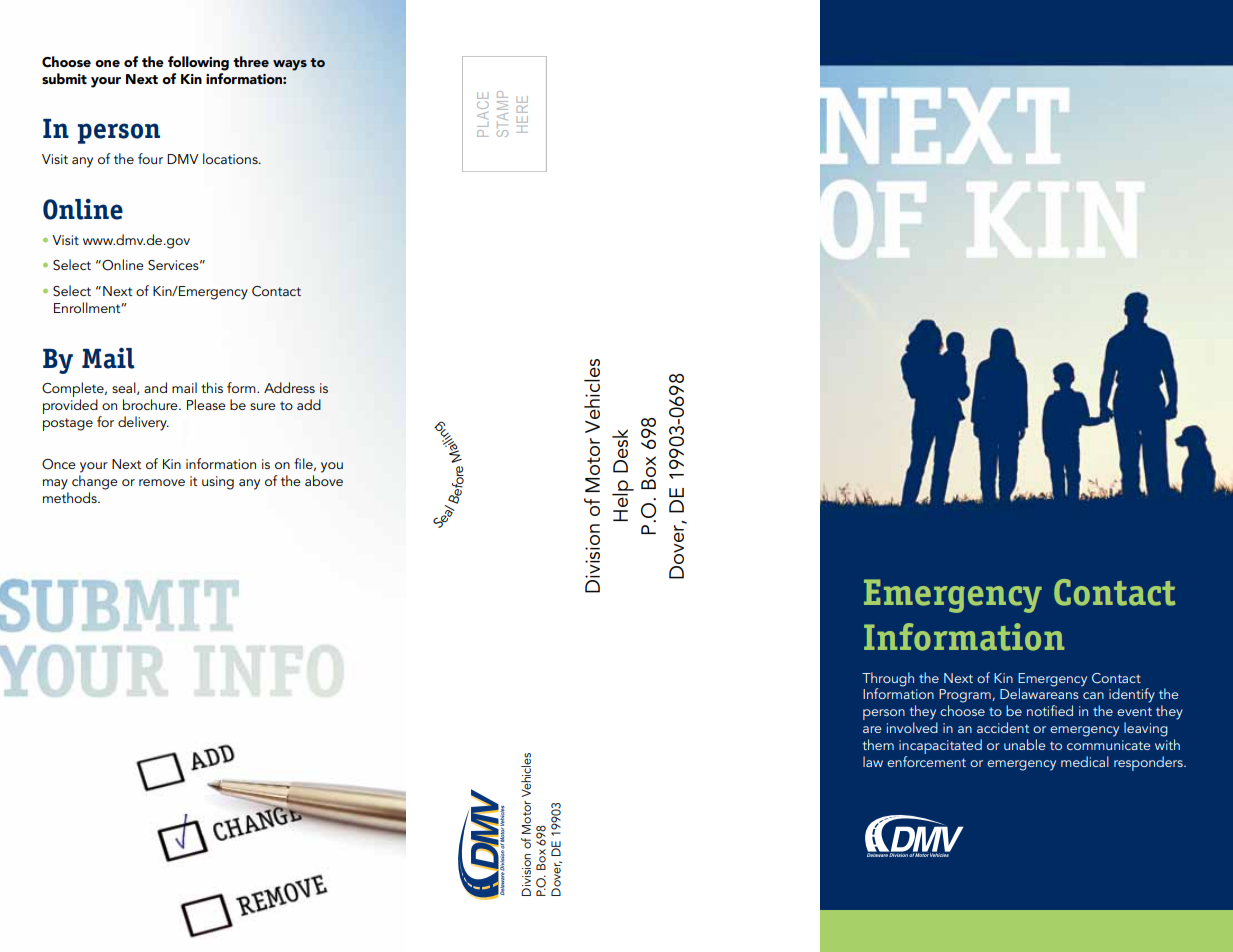  What do you see at coordinates (263, 406) in the document?
I see `sure` at bounding box center [263, 406].
